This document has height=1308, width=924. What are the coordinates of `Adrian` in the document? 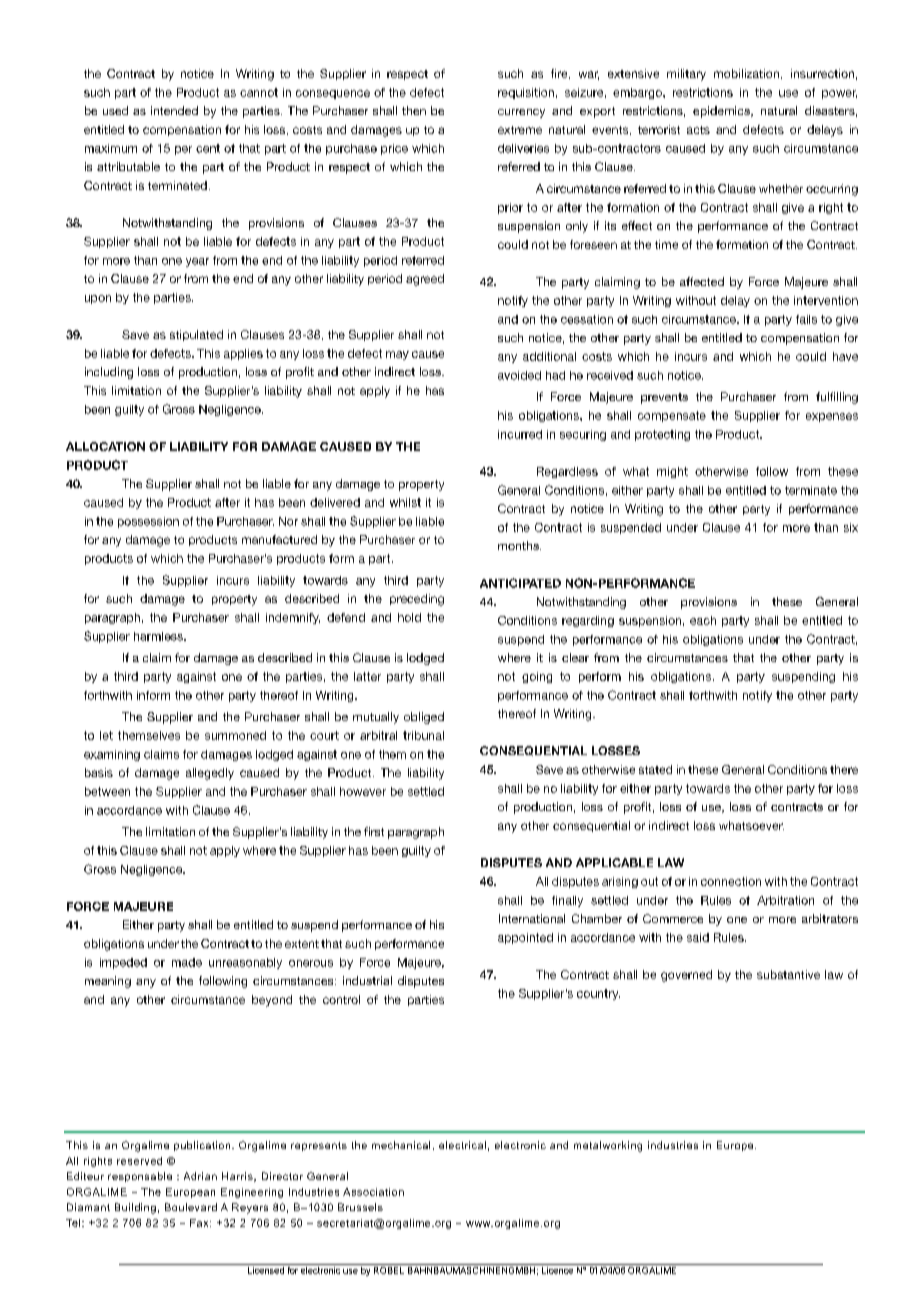 It's located at (200, 1176).
